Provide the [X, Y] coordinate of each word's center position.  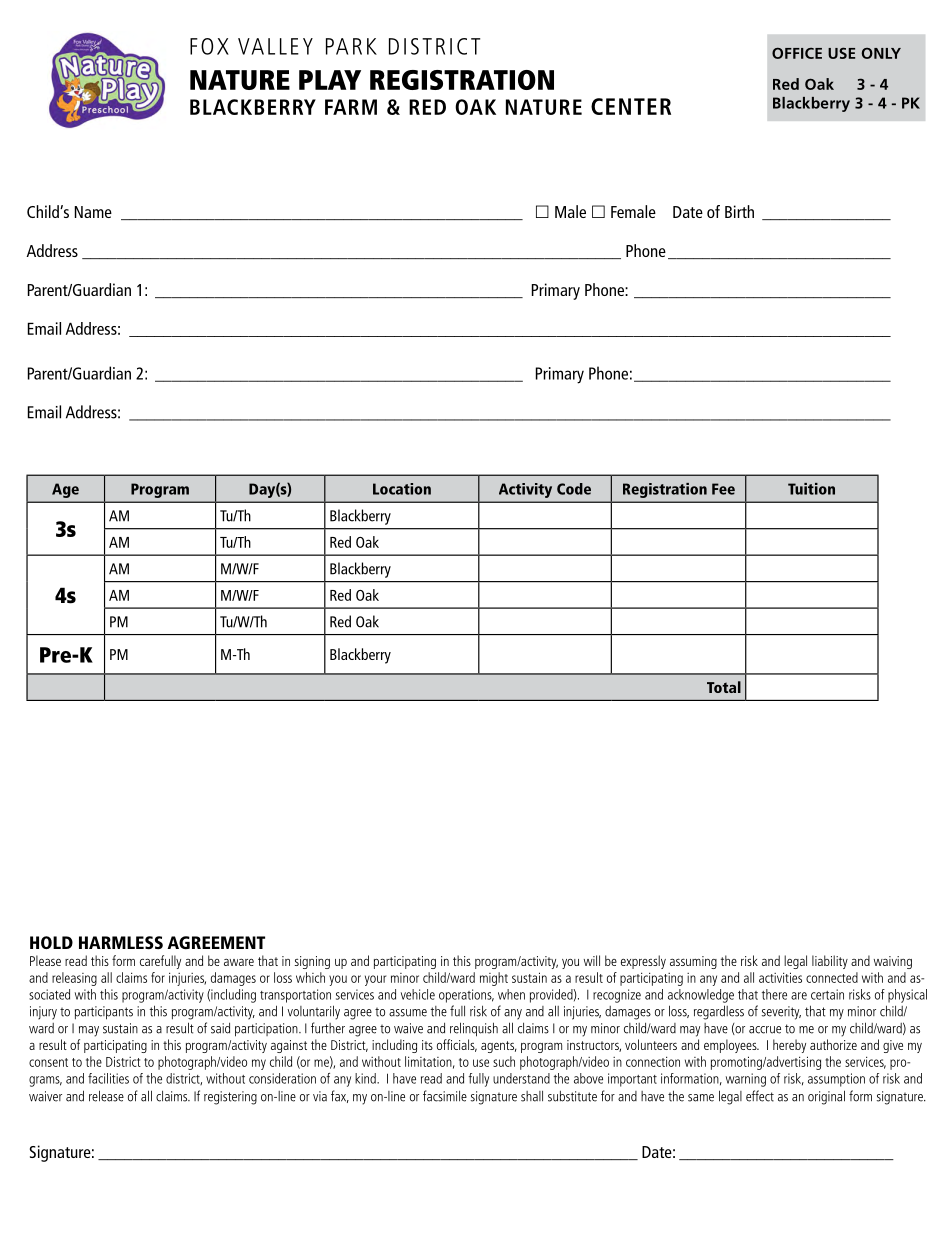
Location [402, 489]
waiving [893, 962]
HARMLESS [121, 942]
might [494, 979]
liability [830, 962]
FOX [209, 46]
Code [574, 489]
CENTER [631, 106]
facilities [108, 1078]
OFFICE [797, 53]
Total [724, 687]
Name [93, 212]
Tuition [811, 489]
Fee [723, 489]
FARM [351, 107]
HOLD [51, 942]
